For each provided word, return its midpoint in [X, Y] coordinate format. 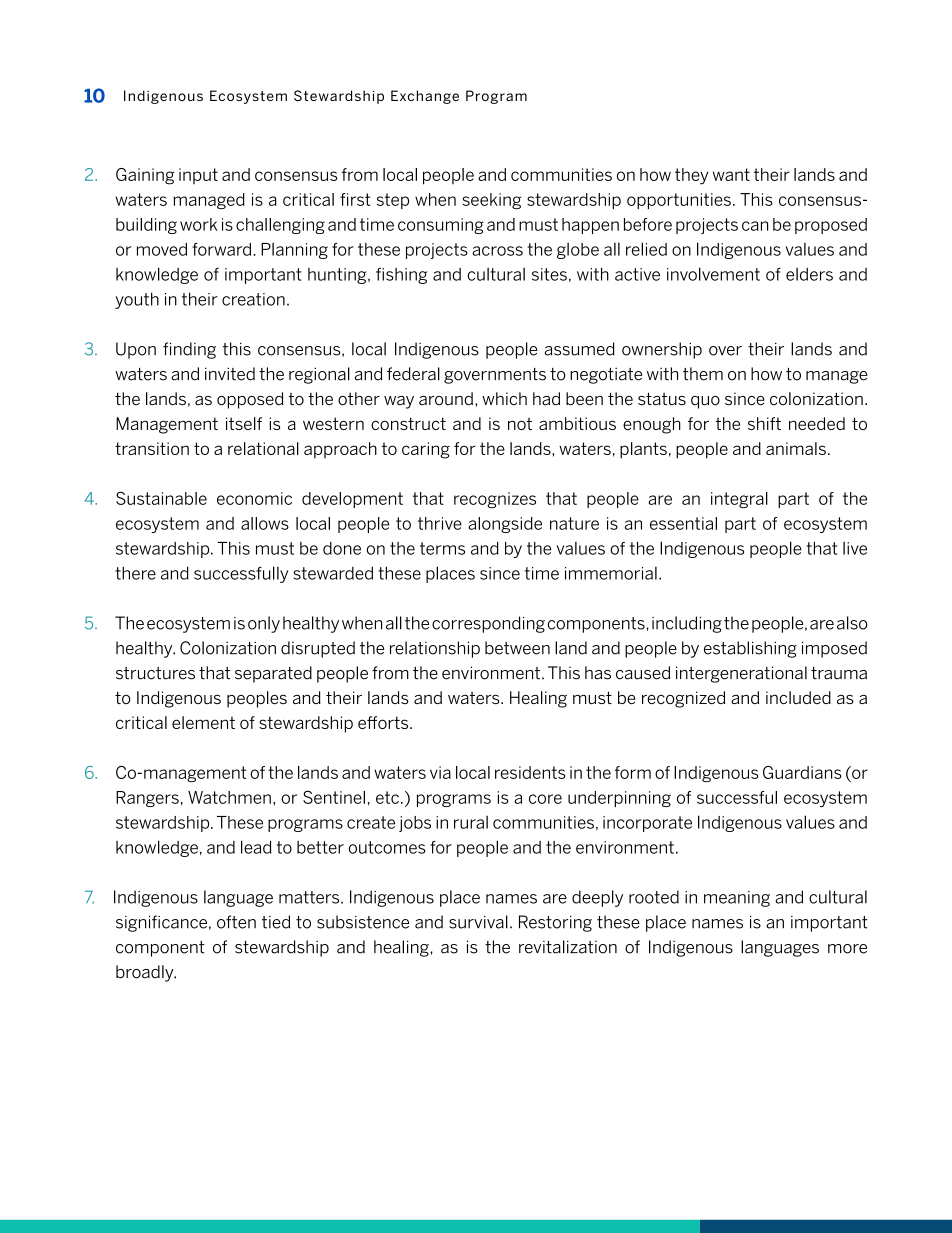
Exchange [425, 97]
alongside [505, 525]
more [847, 949]
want [731, 174]
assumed [580, 349]
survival [478, 922]
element [203, 722]
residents [530, 772]
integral [739, 500]
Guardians [802, 772]
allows [265, 523]
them [703, 374]
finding [189, 350]
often [236, 922]
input [198, 176]
